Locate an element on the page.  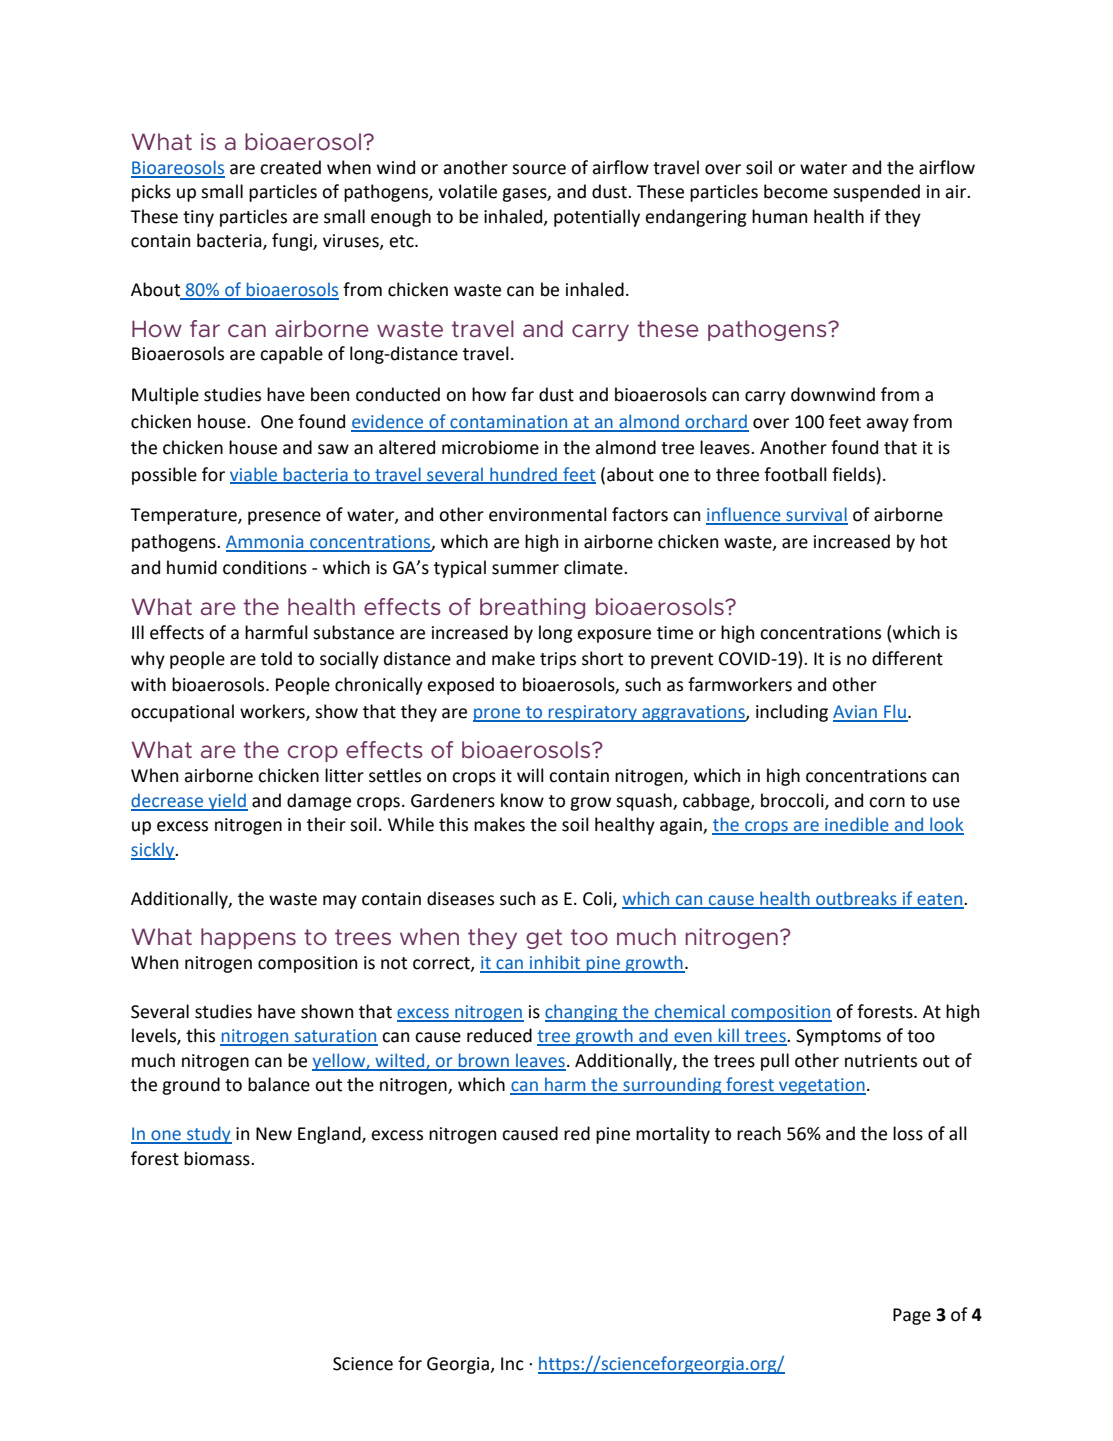
biomass is located at coordinates (218, 1158).
